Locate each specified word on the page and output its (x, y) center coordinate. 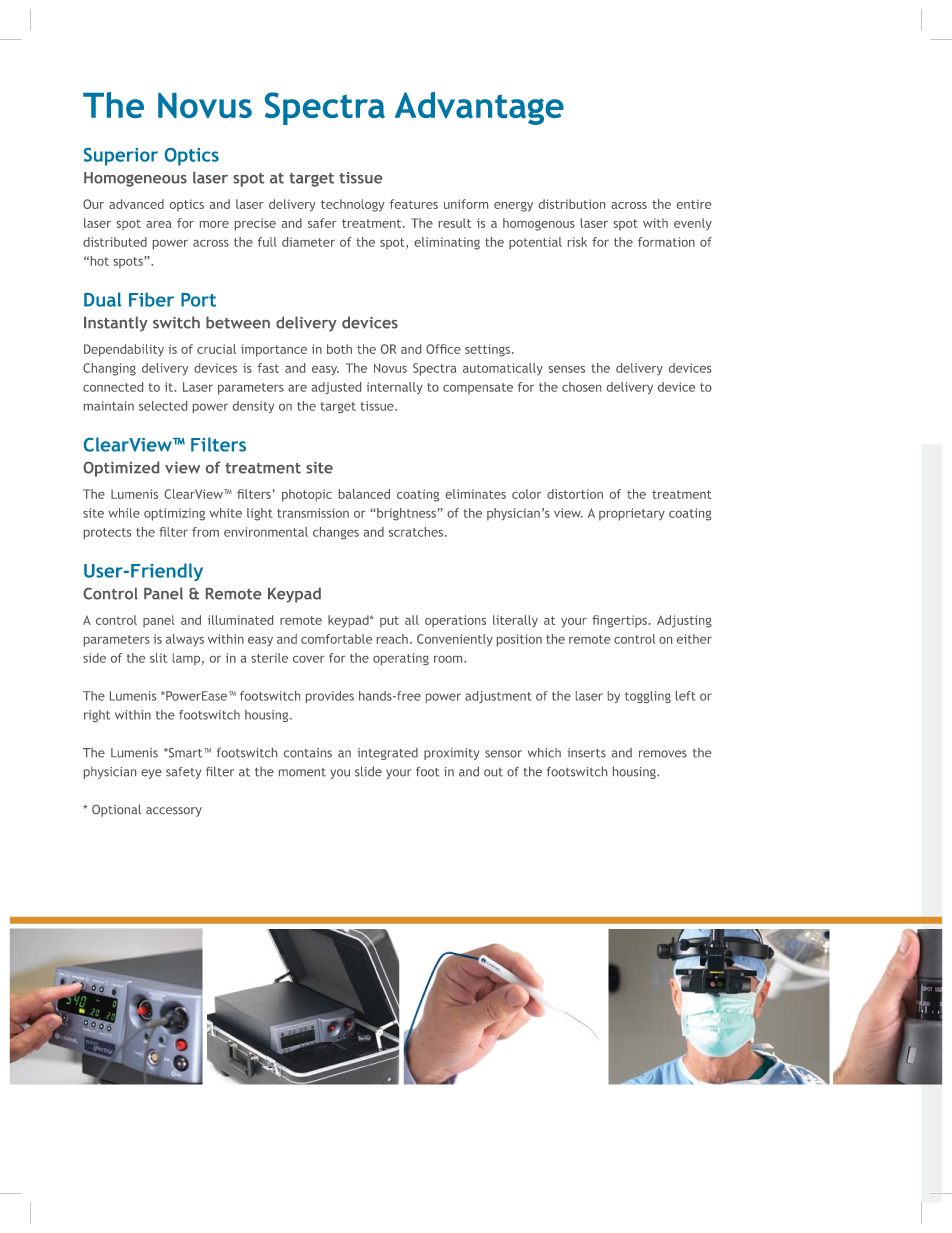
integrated (388, 754)
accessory (174, 812)
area (159, 224)
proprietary (632, 514)
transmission (313, 513)
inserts (587, 753)
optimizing (174, 514)
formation (666, 242)
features (414, 204)
